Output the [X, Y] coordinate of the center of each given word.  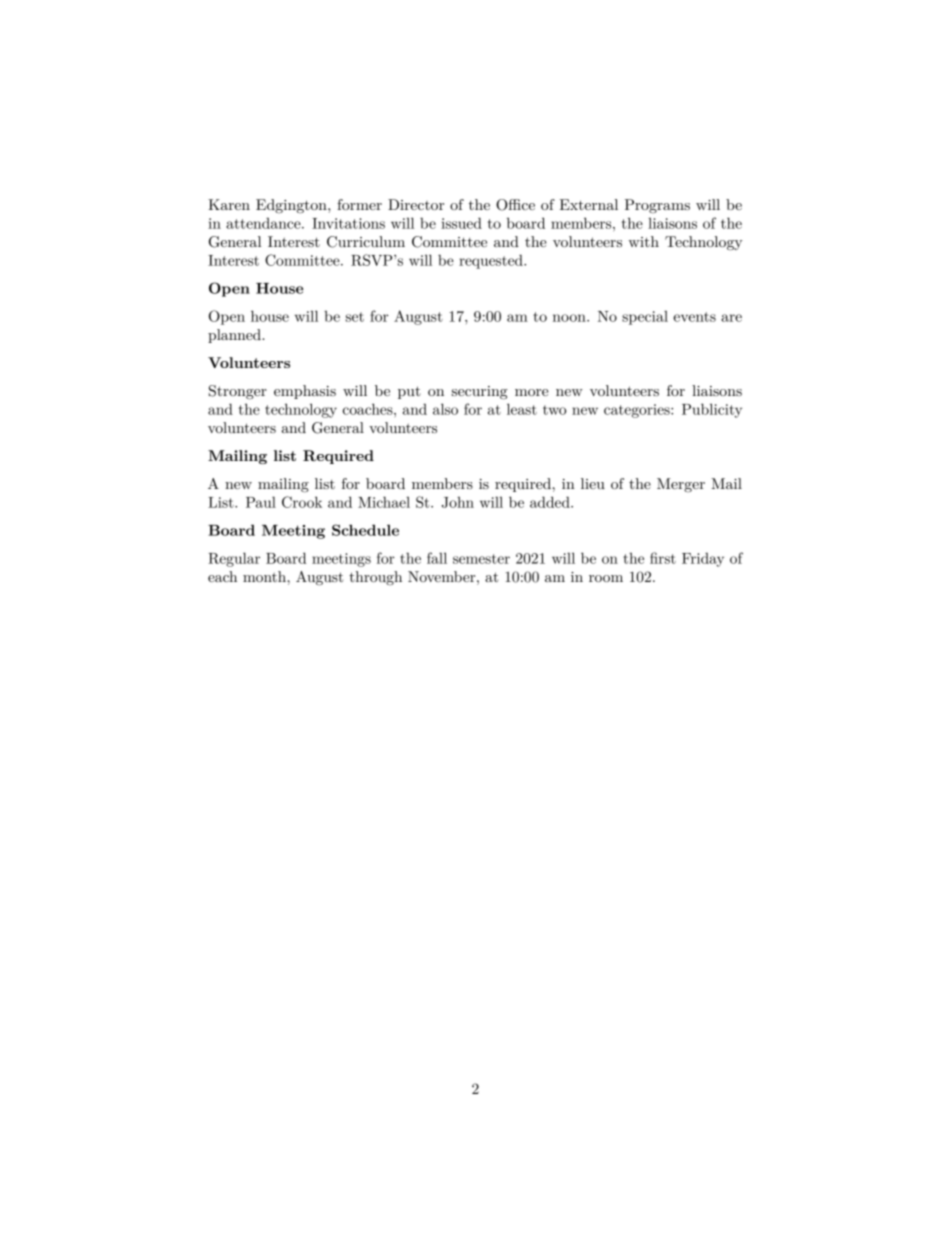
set [355, 317]
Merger [681, 485]
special [645, 317]
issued [461, 223]
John [458, 502]
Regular [234, 559]
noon [570, 318]
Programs [657, 206]
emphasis [305, 392]
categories [638, 411]
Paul [261, 502]
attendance [264, 223]
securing [480, 393]
